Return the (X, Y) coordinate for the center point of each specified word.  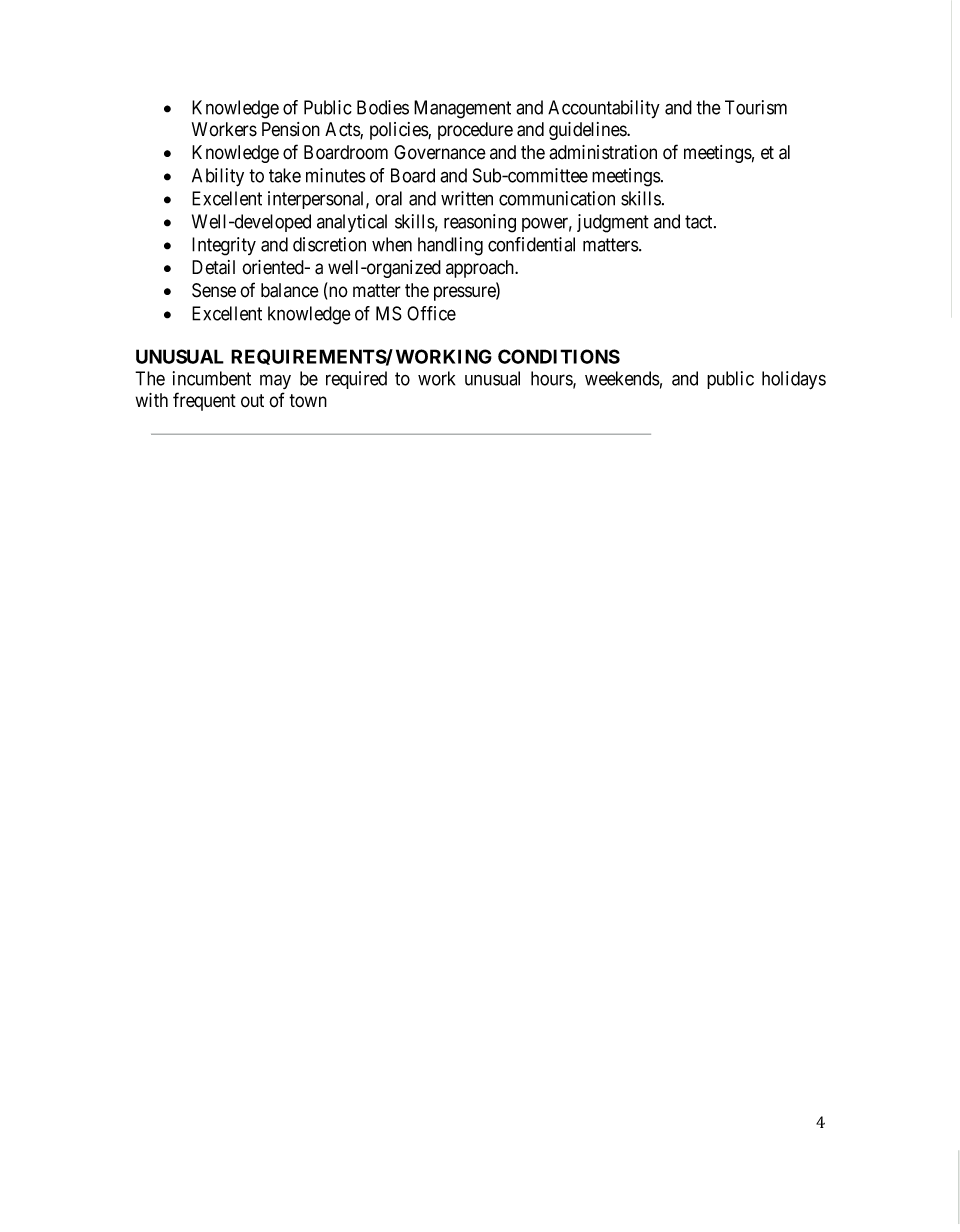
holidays (794, 380)
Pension (291, 129)
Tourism (756, 107)
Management (462, 109)
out (252, 401)
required (356, 380)
